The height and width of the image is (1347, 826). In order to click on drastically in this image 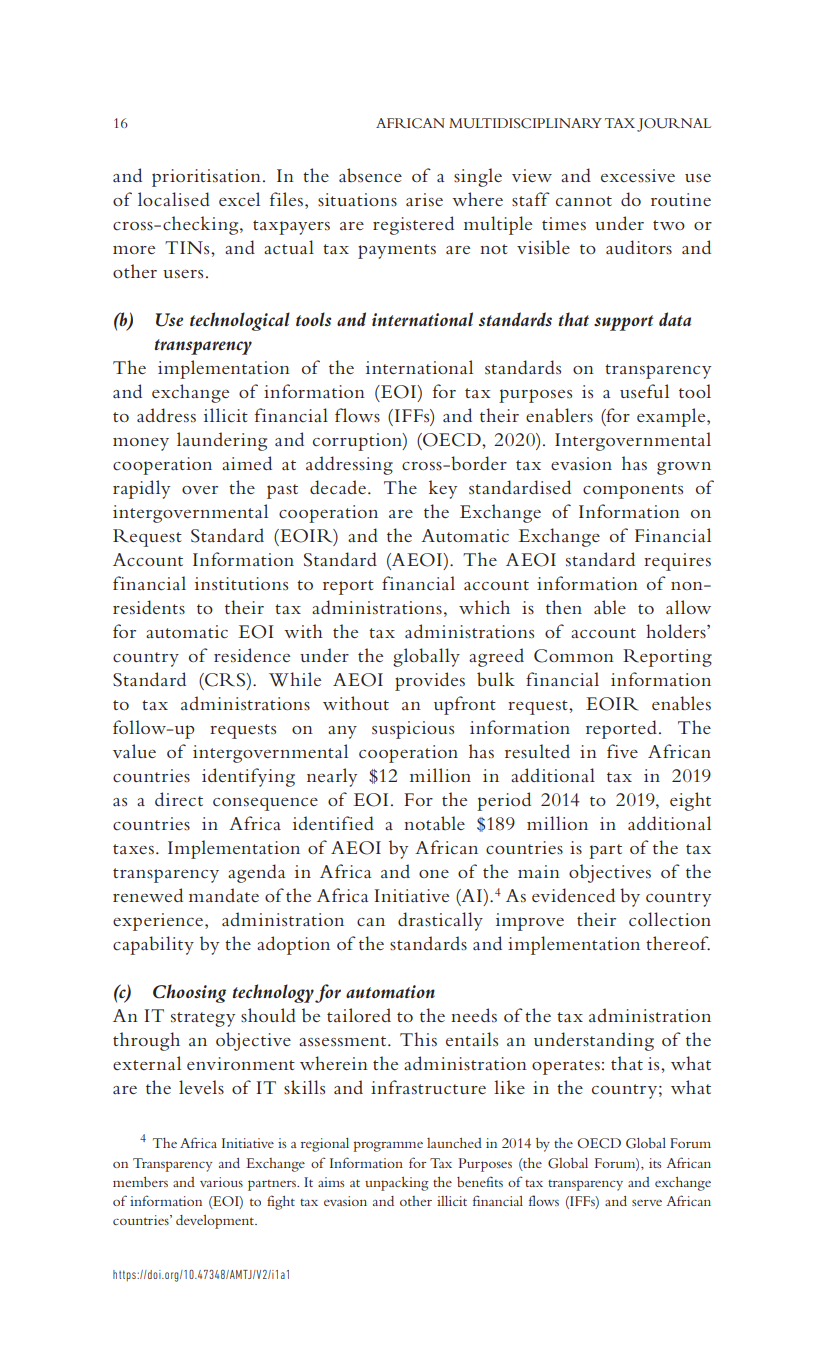, I will do `click(440, 921)`.
